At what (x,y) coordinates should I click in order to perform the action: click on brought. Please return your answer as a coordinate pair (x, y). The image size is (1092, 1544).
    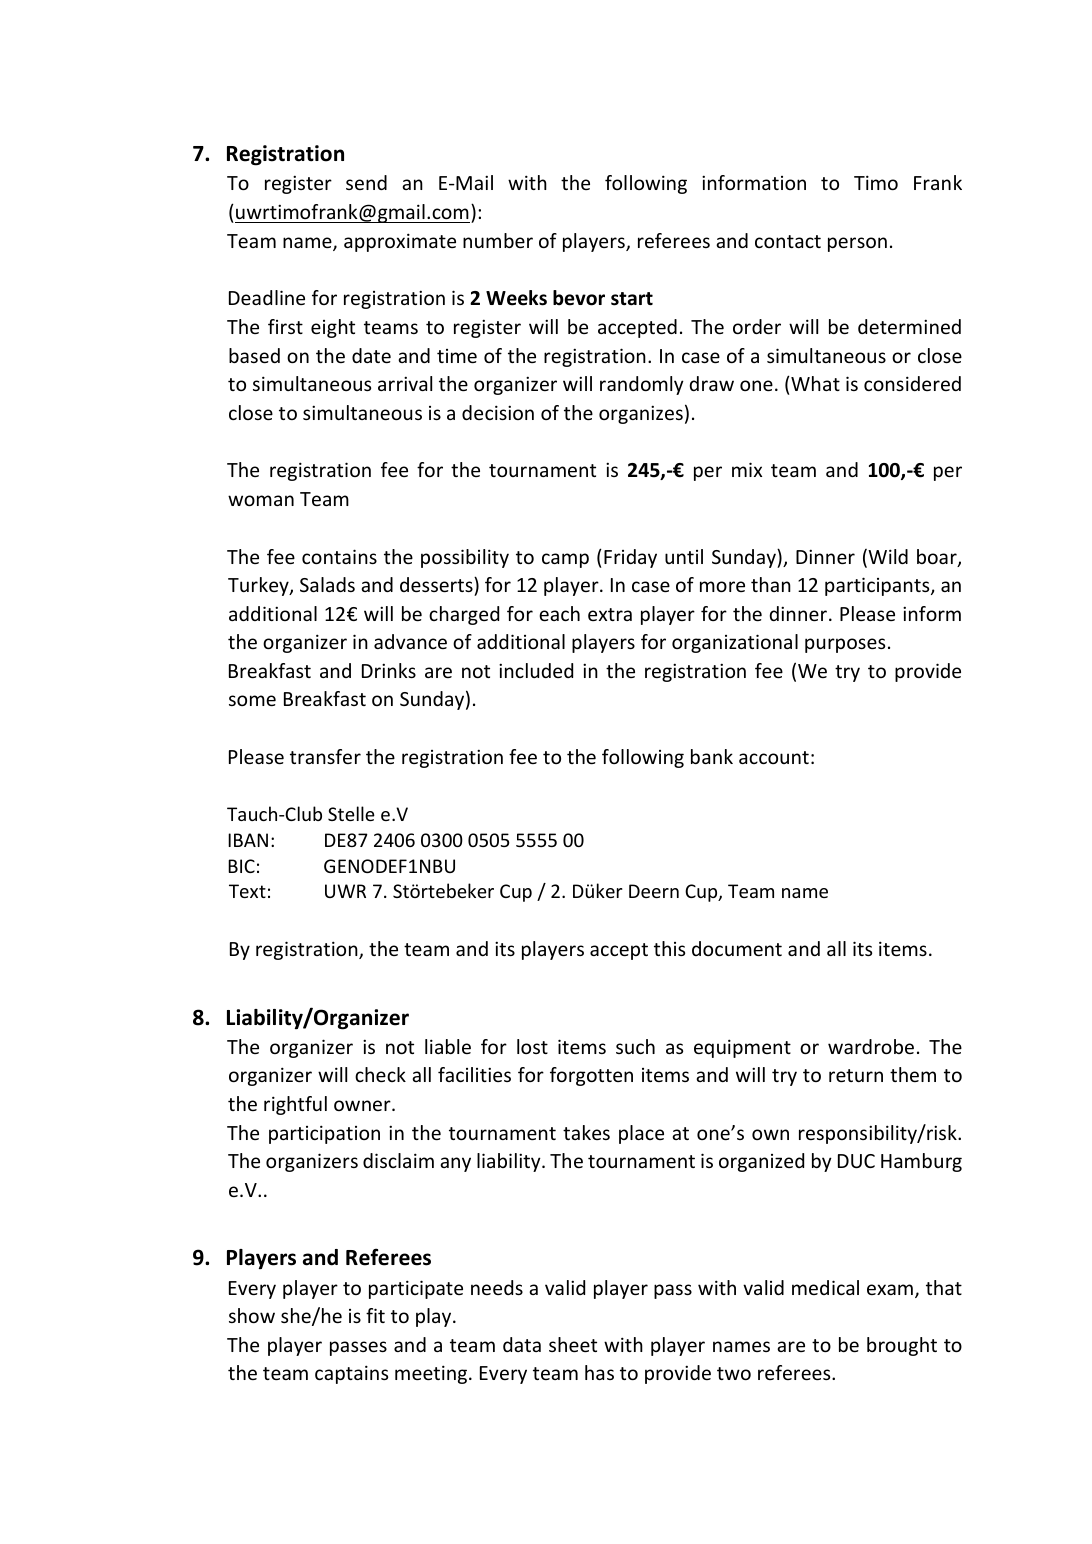
    Looking at the image, I should click on (902, 1346).
